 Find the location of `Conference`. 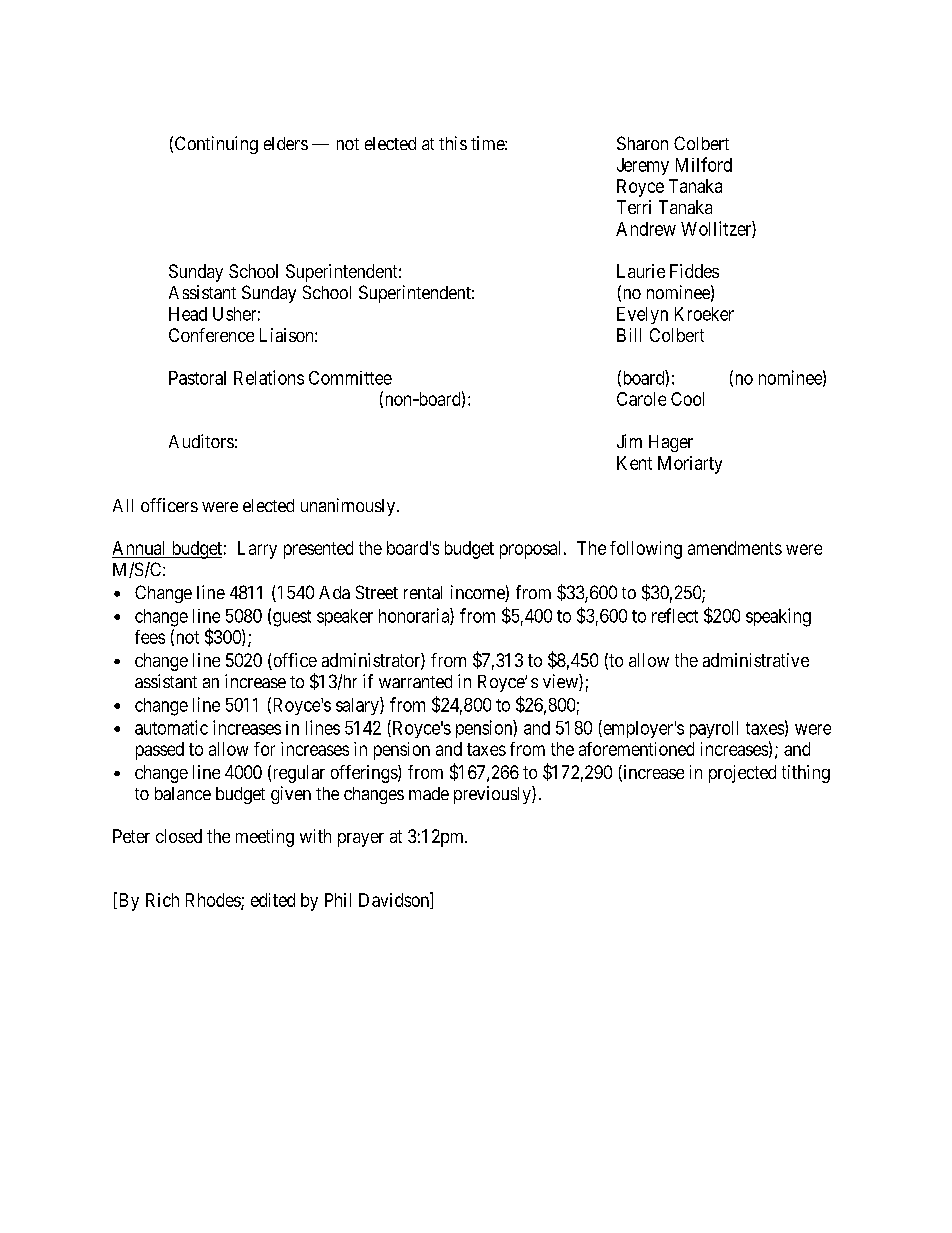

Conference is located at coordinates (211, 335).
